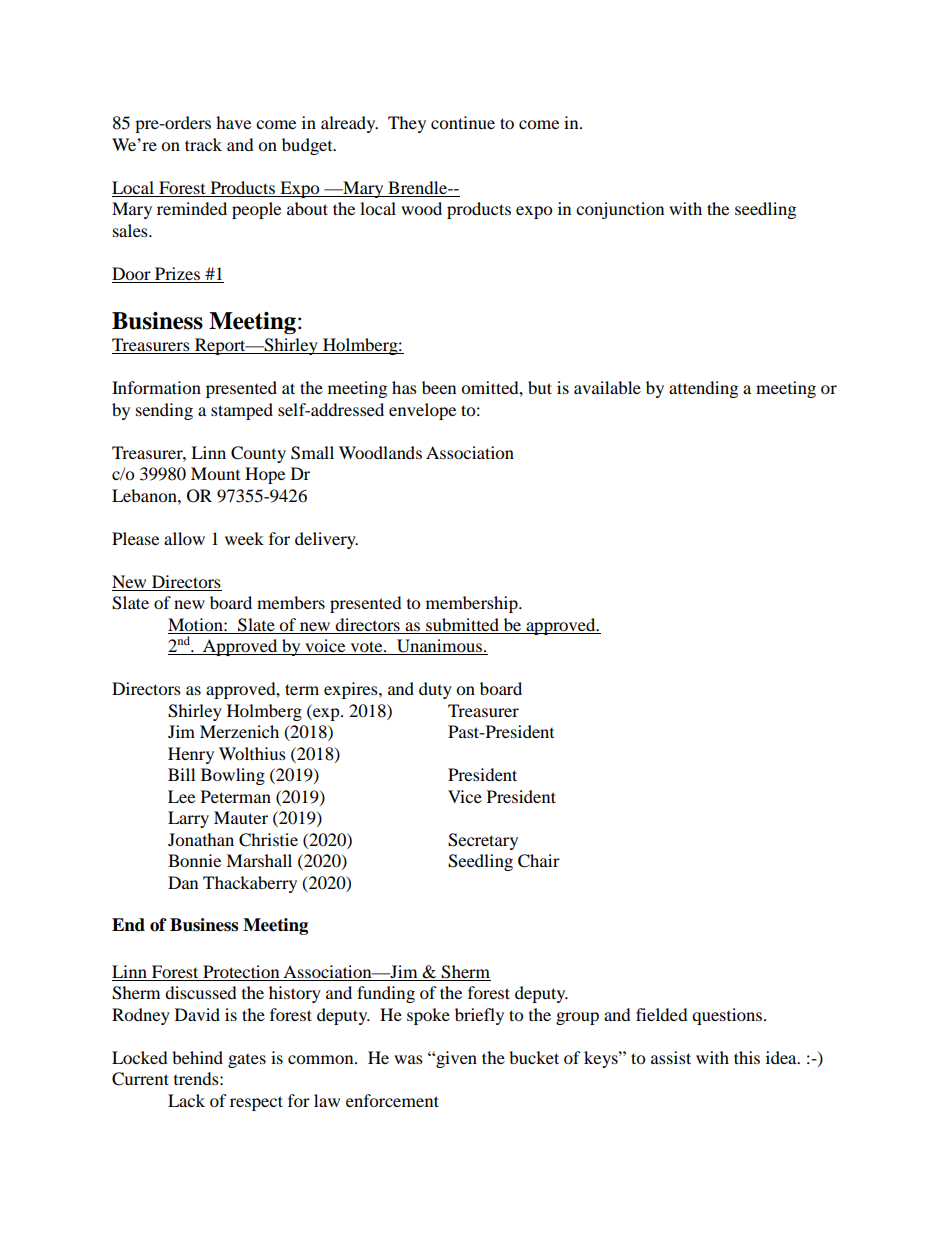  What do you see at coordinates (671, 1057) in the image?
I see `assist` at bounding box center [671, 1057].
